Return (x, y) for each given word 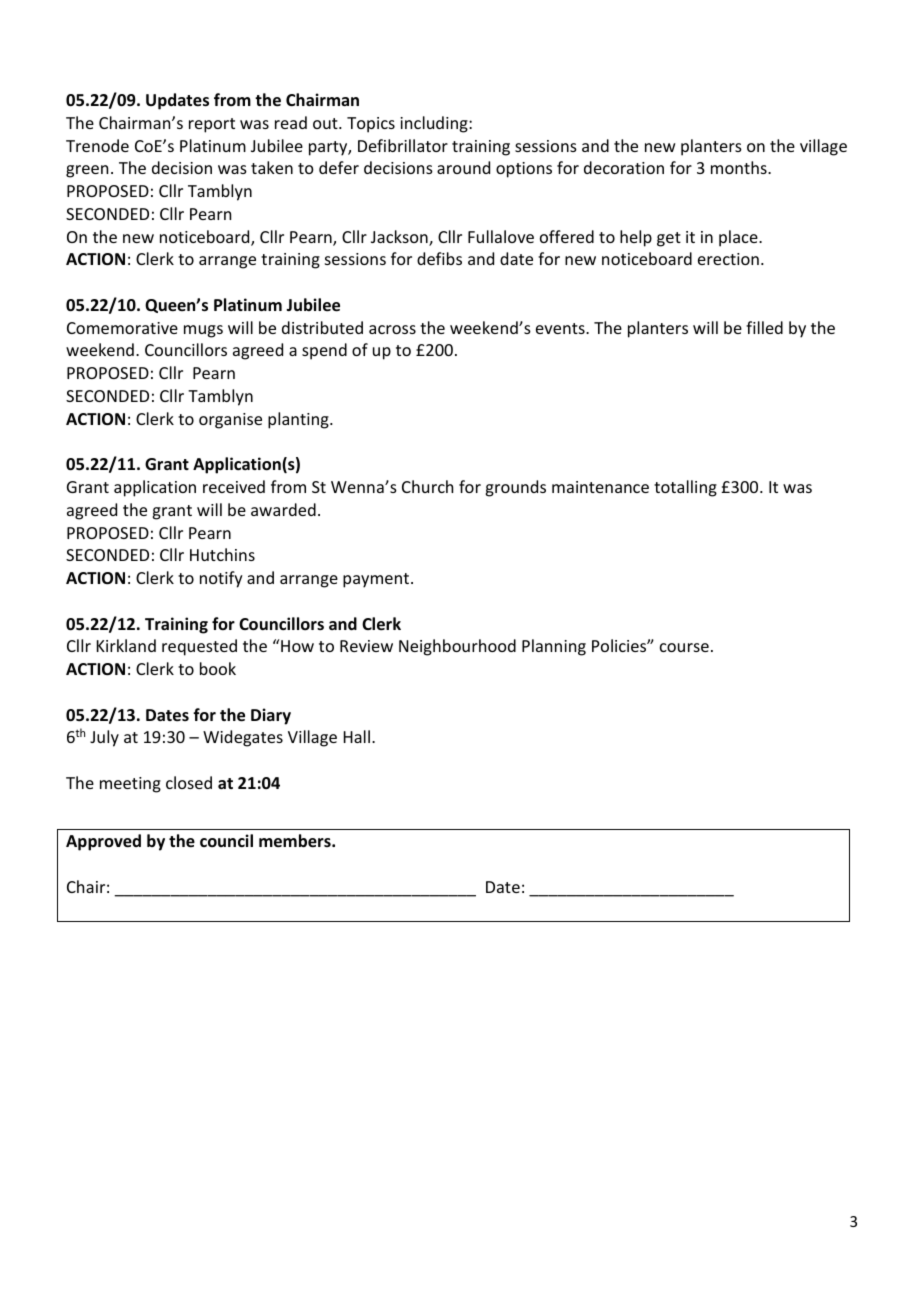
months (740, 167)
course (684, 647)
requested (199, 647)
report (212, 125)
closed (189, 782)
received (234, 486)
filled (764, 327)
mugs (203, 331)
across (392, 329)
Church (427, 486)
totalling (685, 488)
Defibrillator (403, 145)
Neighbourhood (457, 647)
